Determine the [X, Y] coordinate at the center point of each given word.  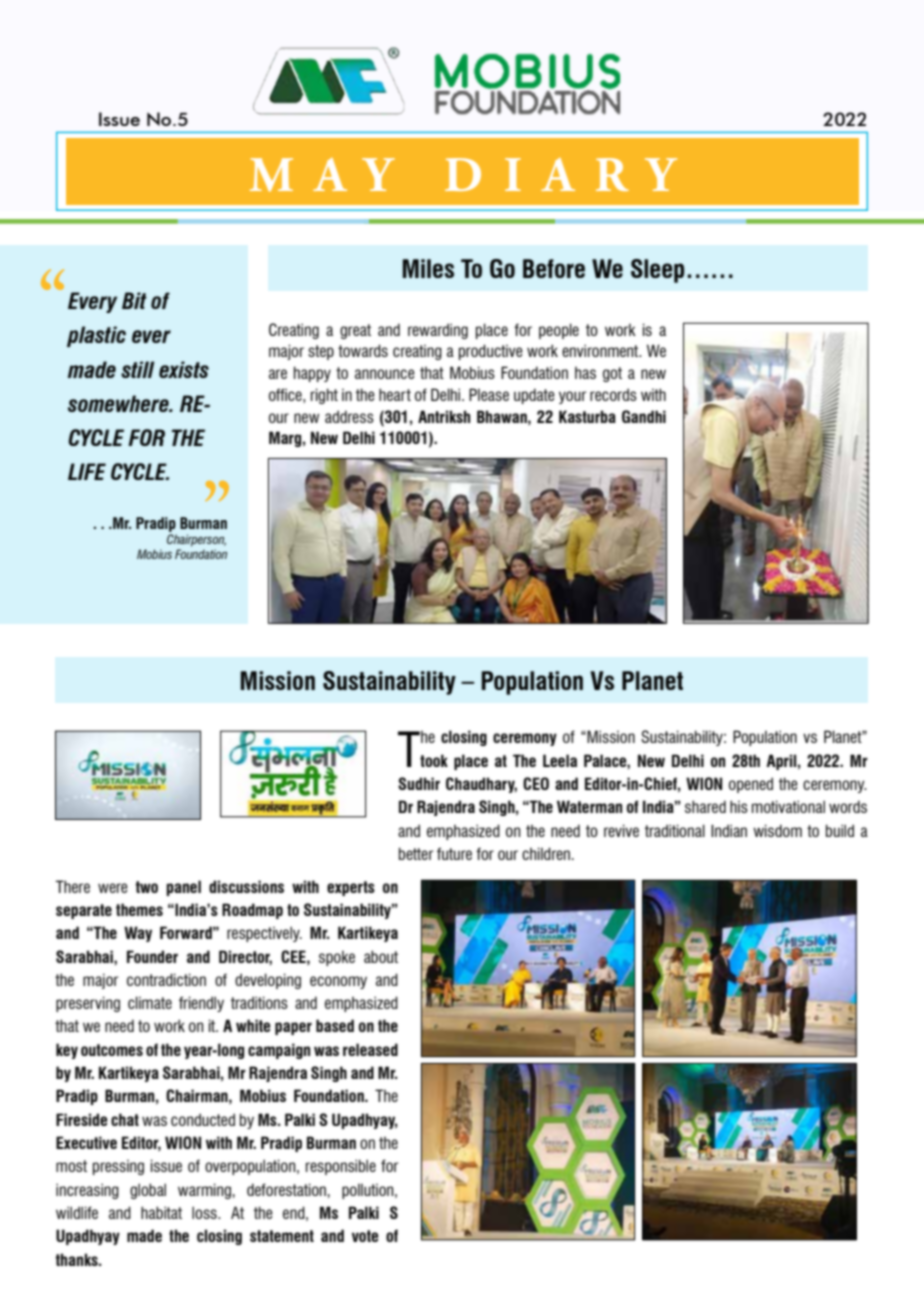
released [370, 1049]
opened [751, 785]
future [454, 853]
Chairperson [196, 540]
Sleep [657, 271]
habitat [161, 1212]
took [434, 760]
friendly [201, 1004]
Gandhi [644, 416]
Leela [560, 760]
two [146, 887]
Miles [428, 268]
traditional [675, 830]
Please [489, 394]
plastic [96, 336]
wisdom [777, 830]
